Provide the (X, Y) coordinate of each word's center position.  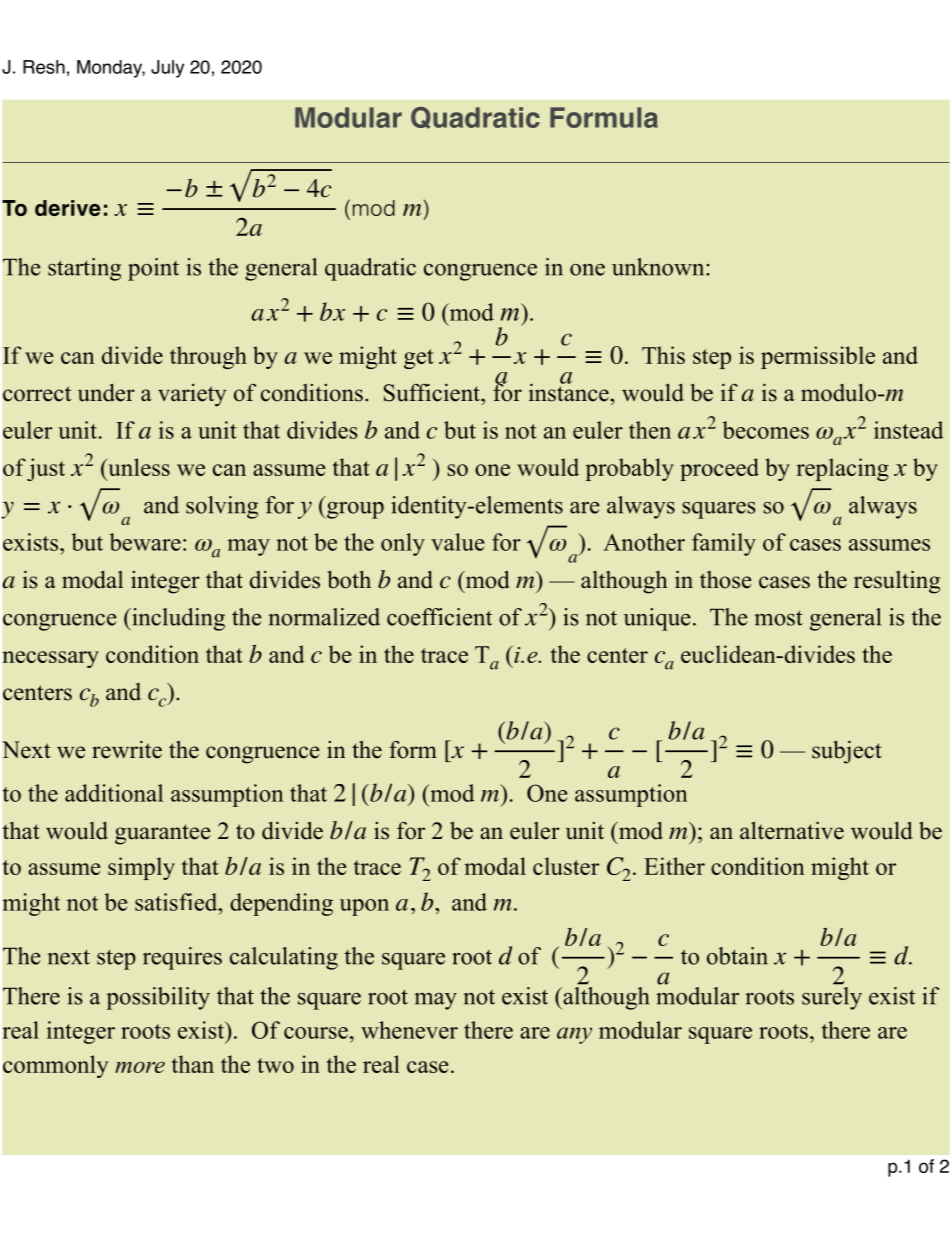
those (726, 580)
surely (832, 997)
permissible (818, 357)
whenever (409, 1030)
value (458, 542)
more (140, 1067)
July (167, 69)
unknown (659, 267)
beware (145, 542)
